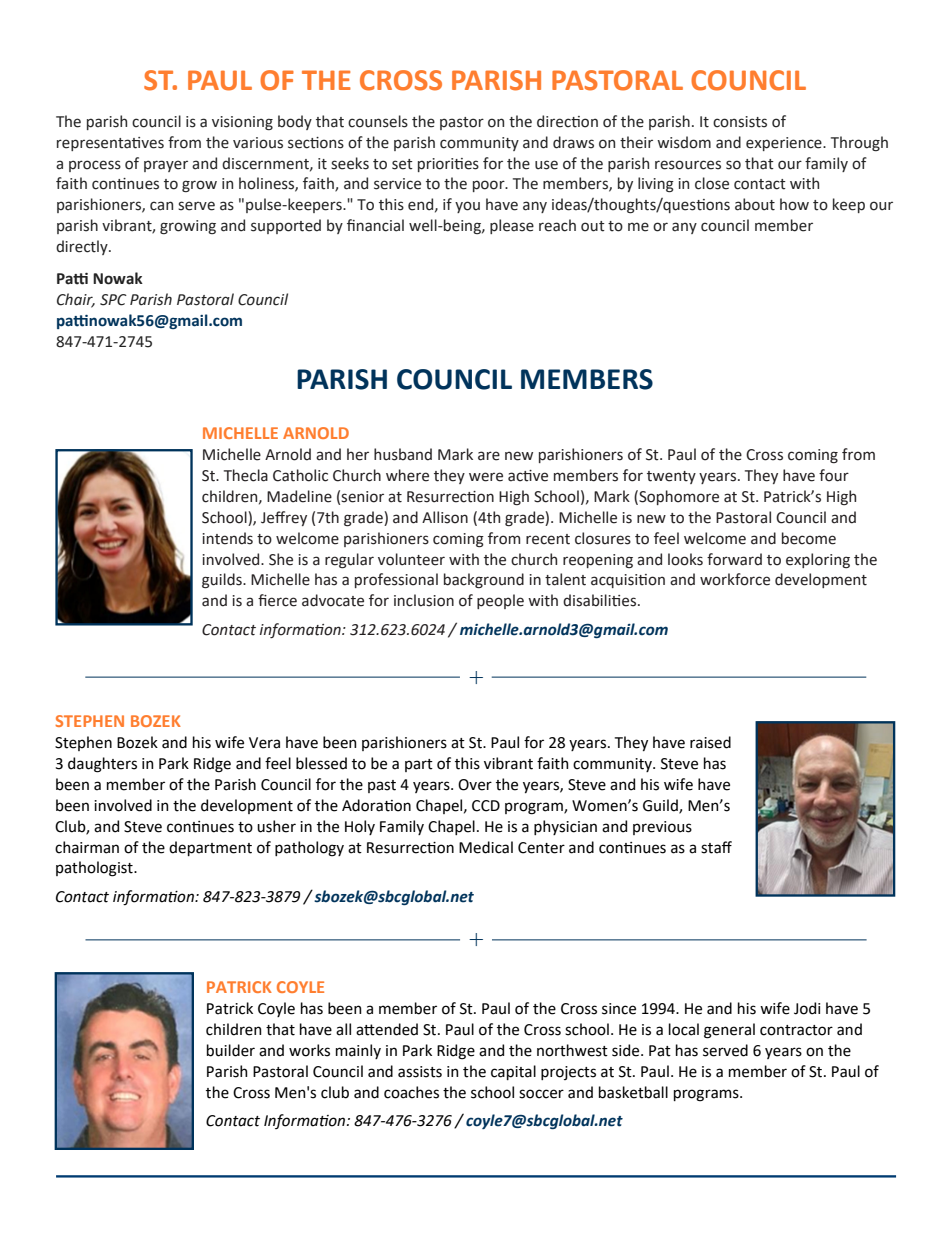  Describe the element at coordinates (513, 1072) in the screenshot. I see `capital` at that location.
